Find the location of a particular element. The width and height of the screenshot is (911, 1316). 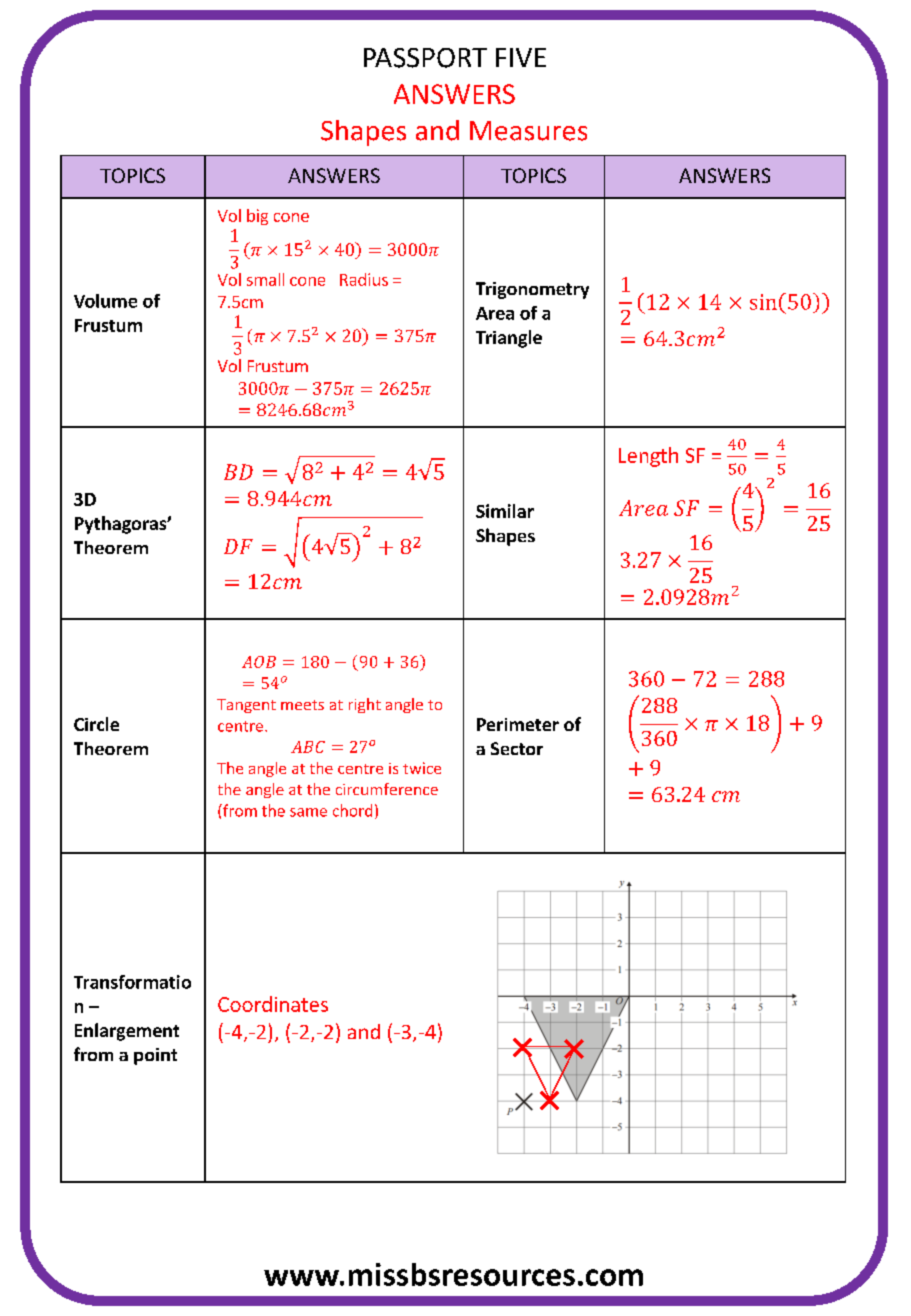

Circle is located at coordinates (96, 724).
